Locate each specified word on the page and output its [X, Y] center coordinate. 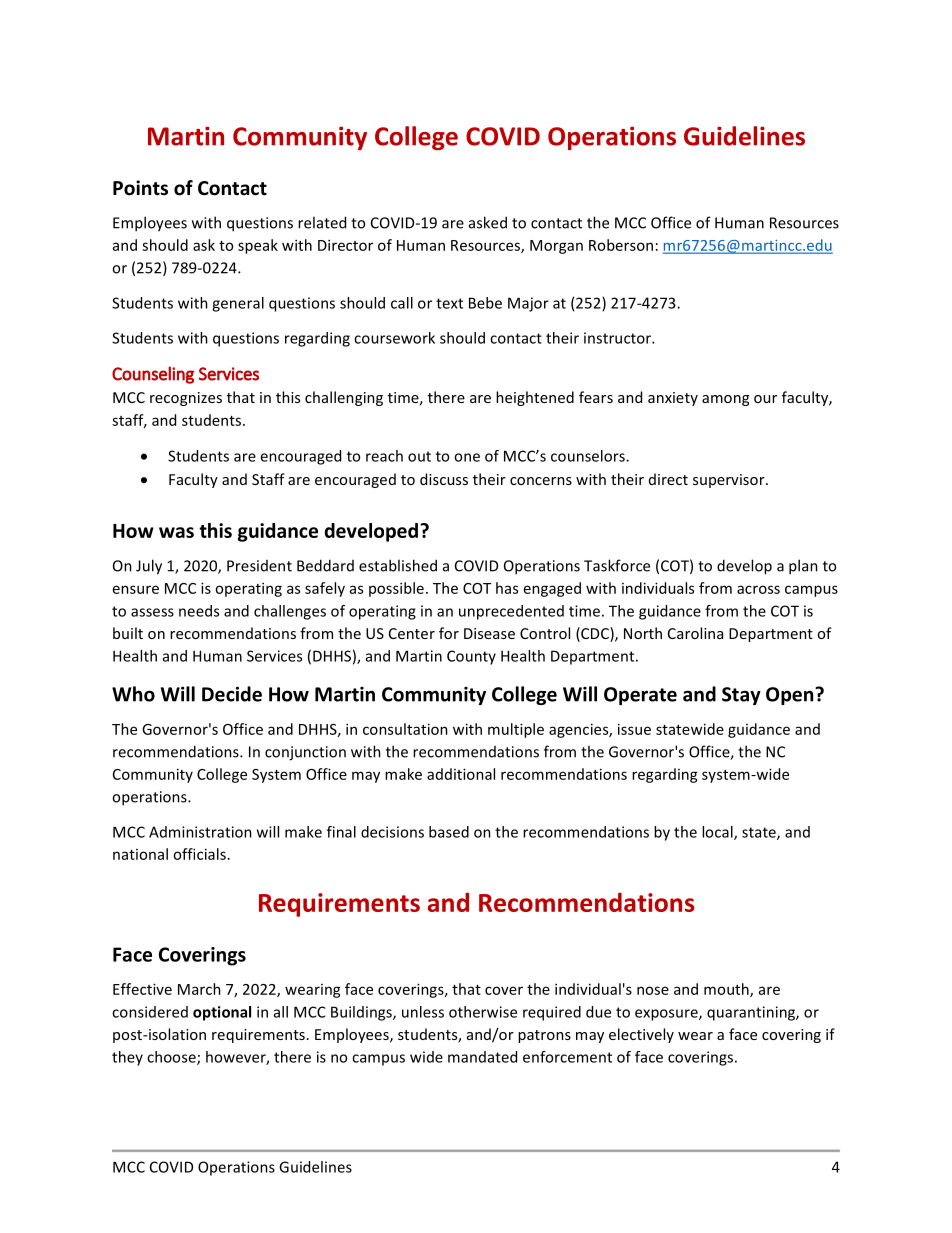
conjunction [305, 753]
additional [461, 774]
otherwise [483, 1012]
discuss [444, 479]
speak [258, 246]
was [176, 532]
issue [634, 729]
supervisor [730, 481]
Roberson [621, 245]
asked [488, 222]
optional [222, 1013]
